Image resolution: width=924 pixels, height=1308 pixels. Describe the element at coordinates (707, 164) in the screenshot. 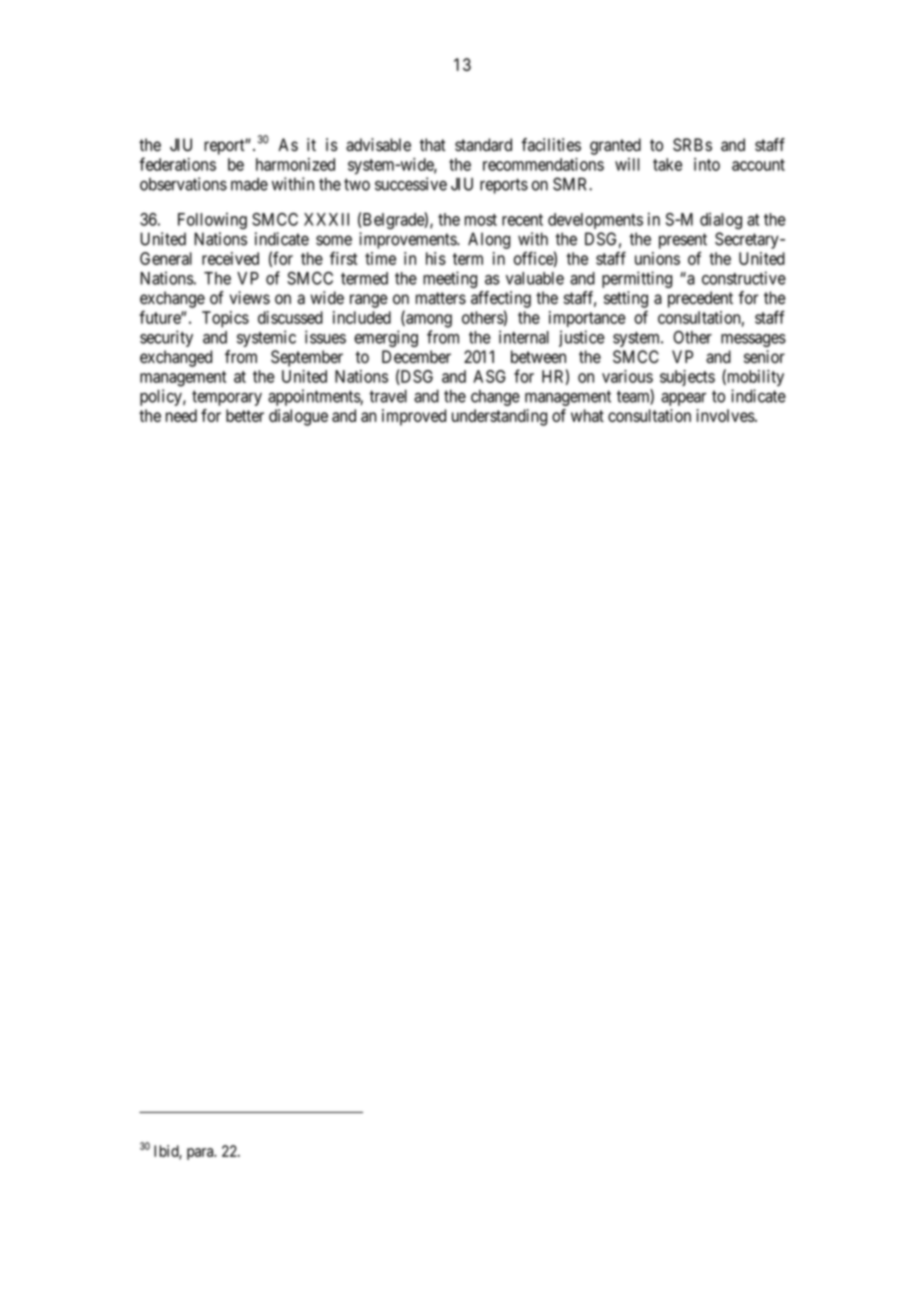

I see `into` at that location.
